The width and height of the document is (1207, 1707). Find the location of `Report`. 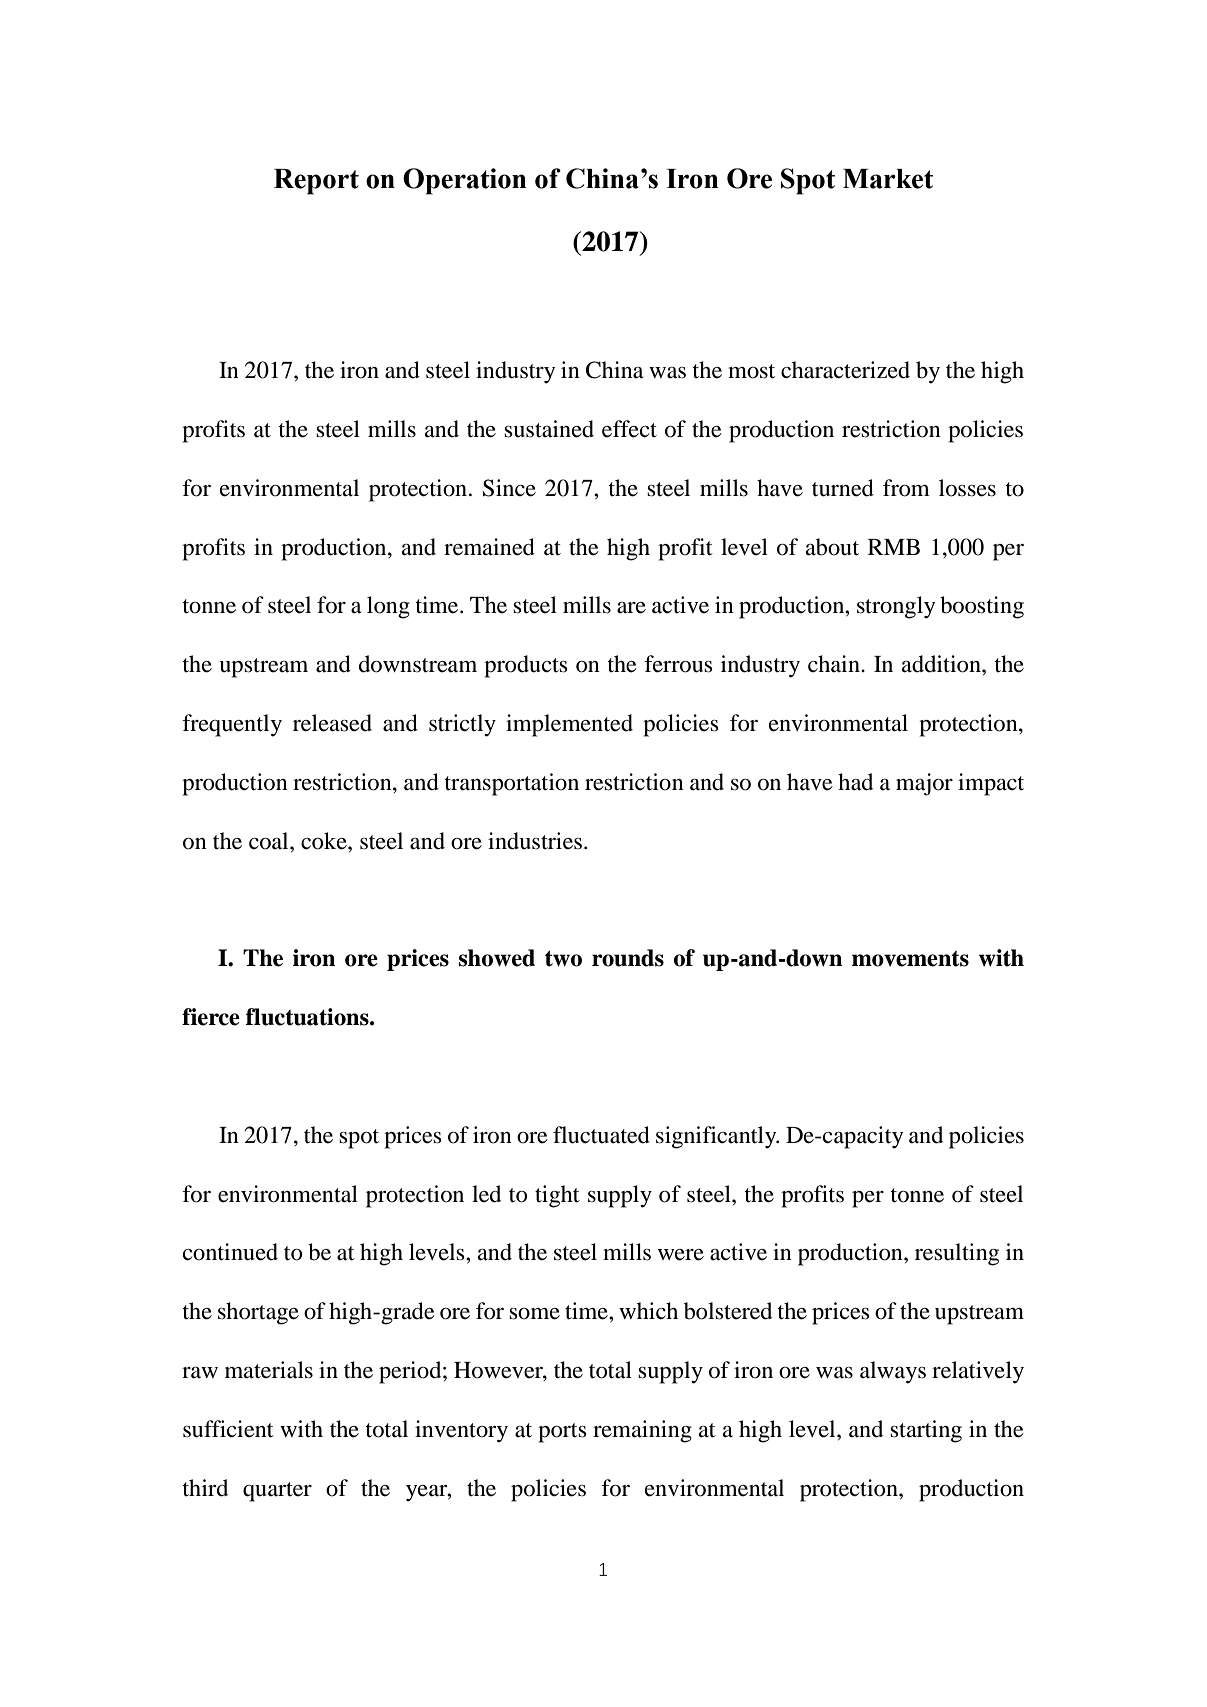

Report is located at coordinates (316, 182).
